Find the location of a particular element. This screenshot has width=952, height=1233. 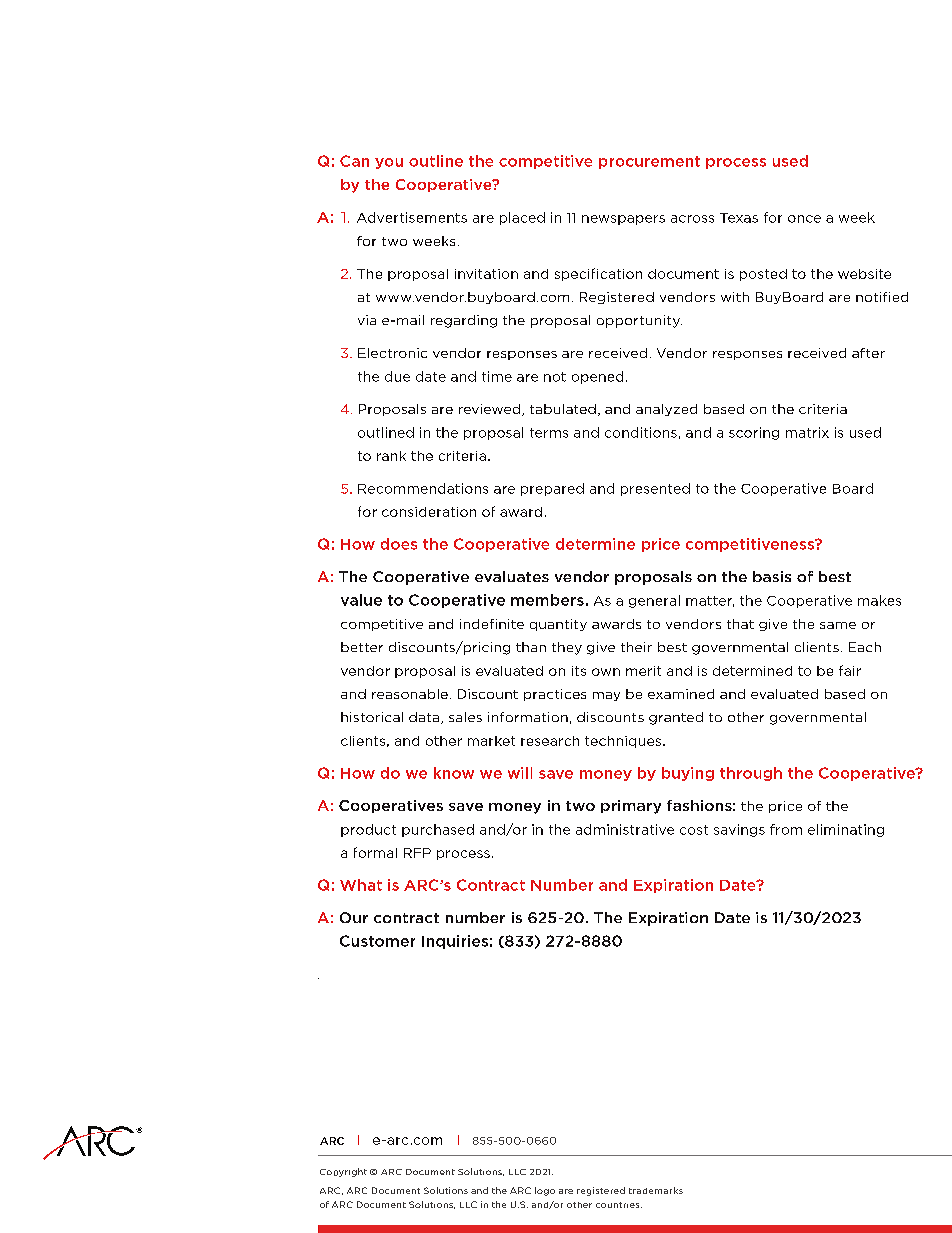

basis is located at coordinates (772, 576).
